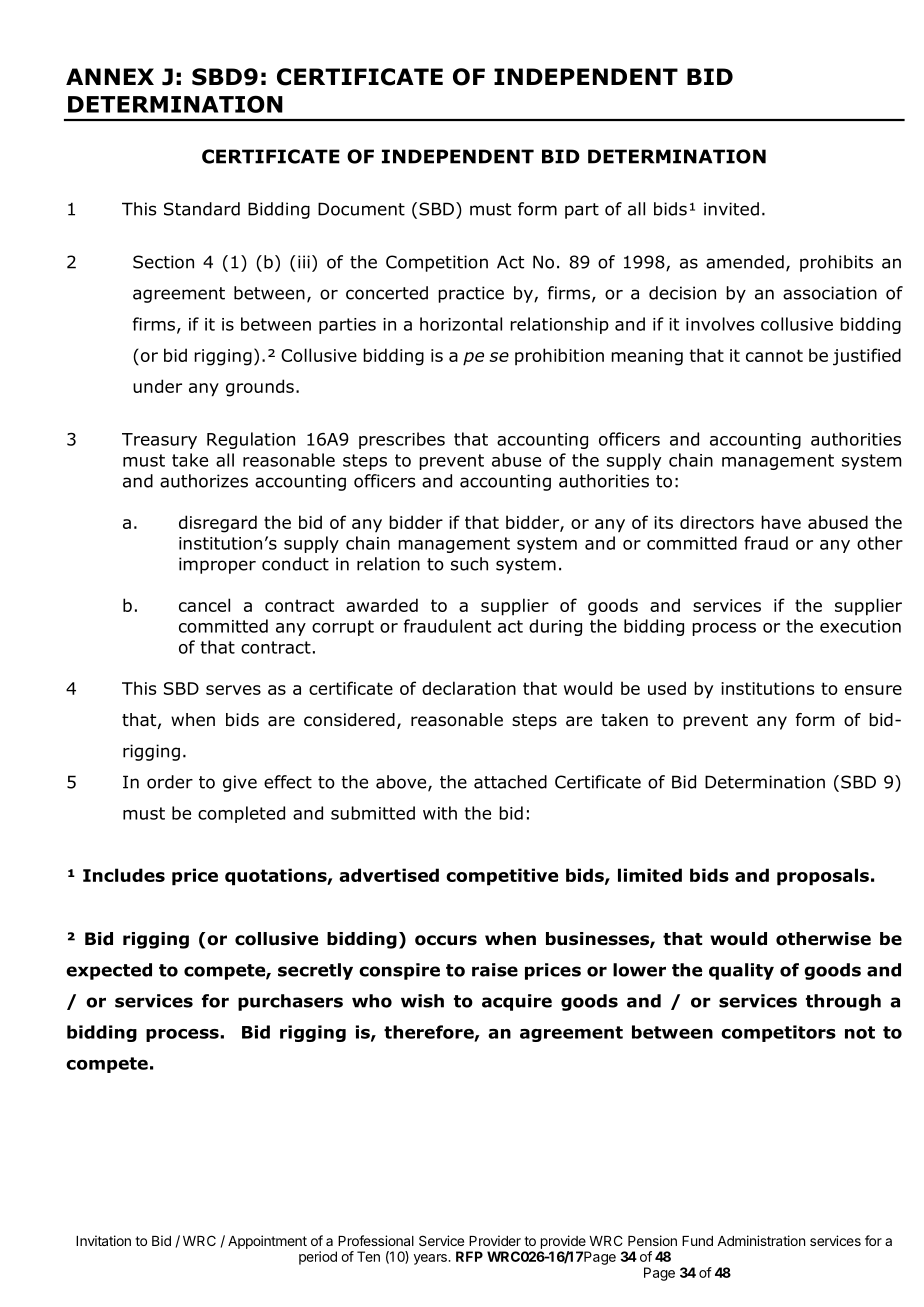  I want to click on RFP, so click(469, 1256).
